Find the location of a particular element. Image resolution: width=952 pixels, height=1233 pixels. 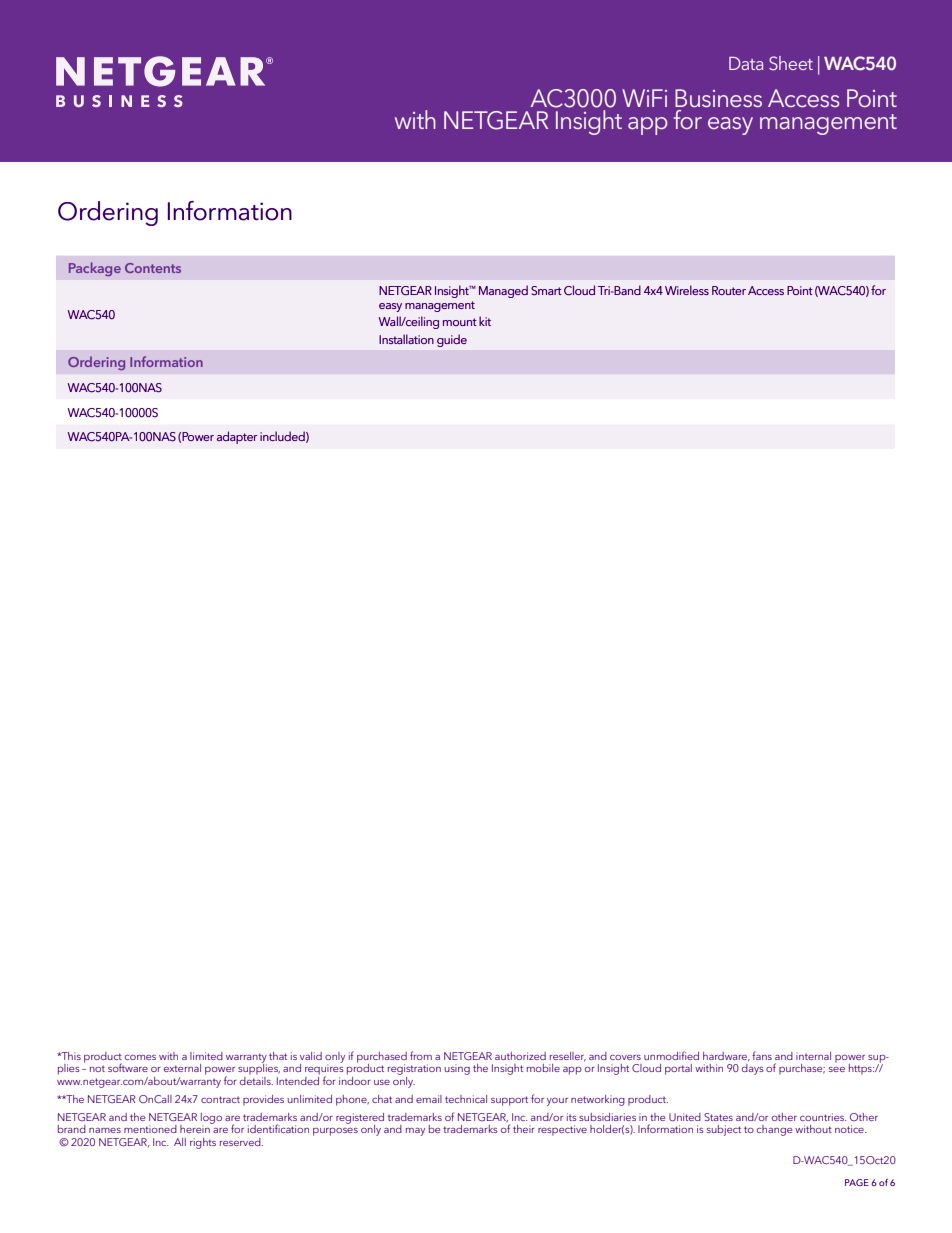

adapter is located at coordinates (237, 437).
